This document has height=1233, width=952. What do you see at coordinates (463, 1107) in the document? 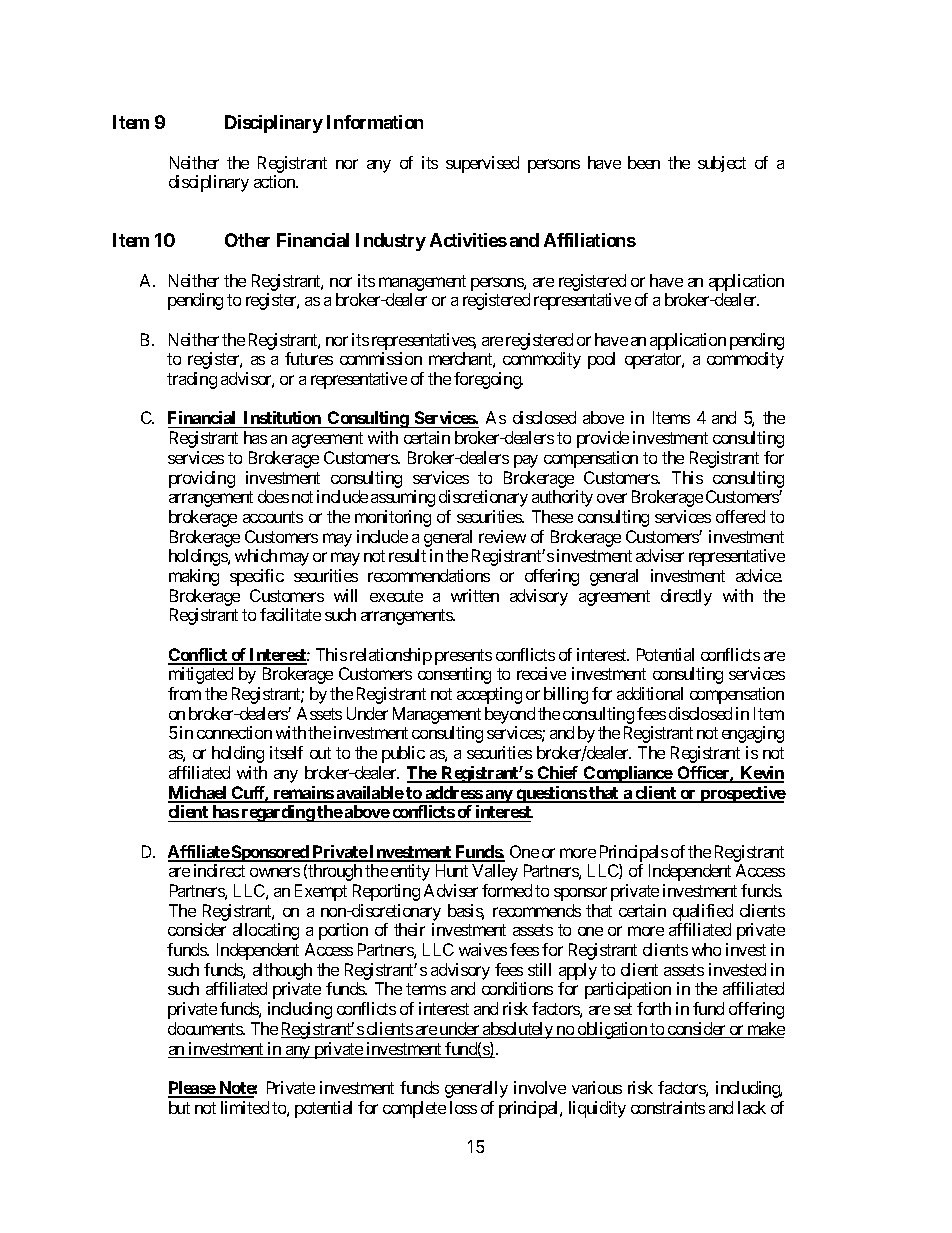
I see `loss` at bounding box center [463, 1107].
